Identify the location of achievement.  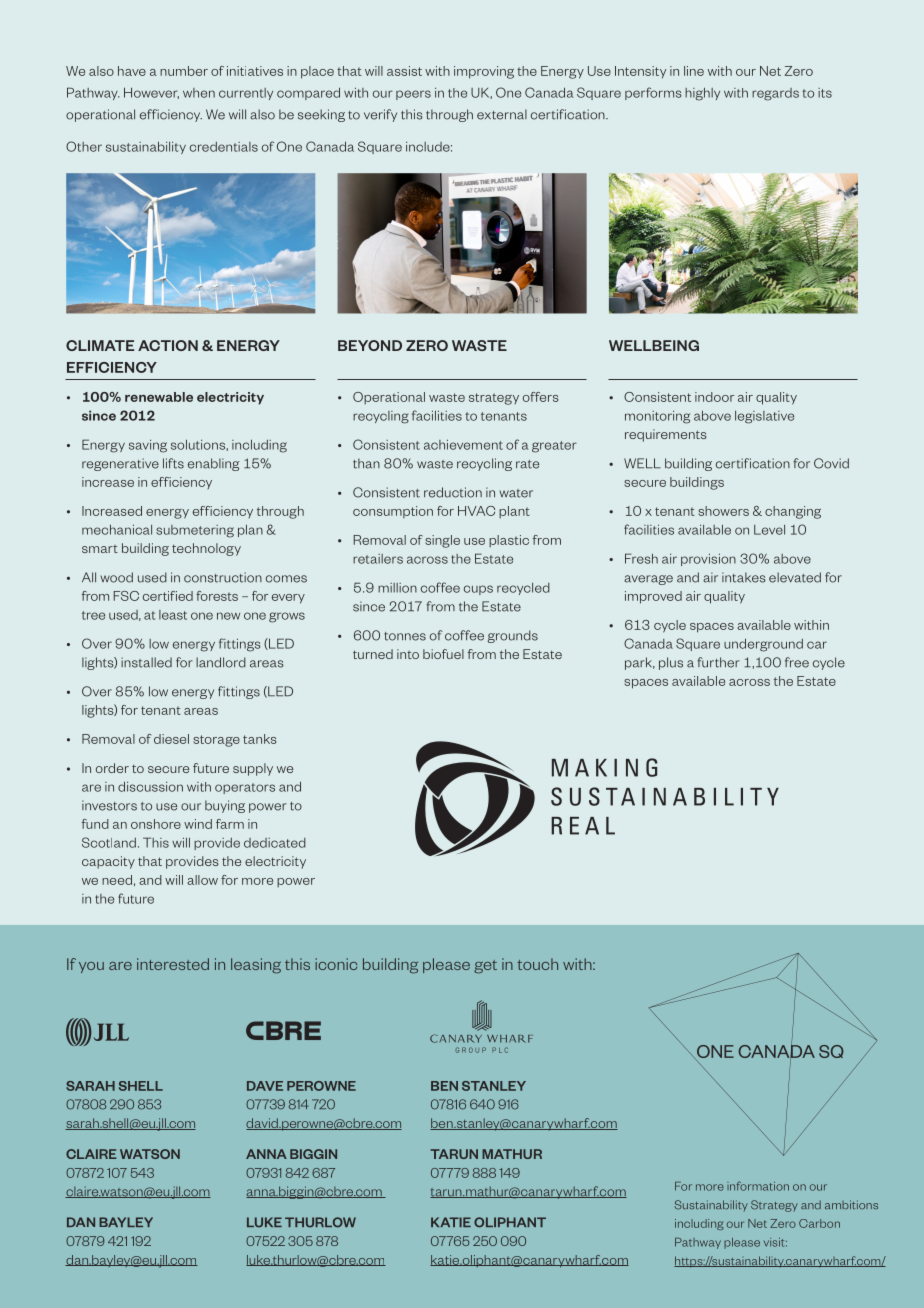
(463, 444).
